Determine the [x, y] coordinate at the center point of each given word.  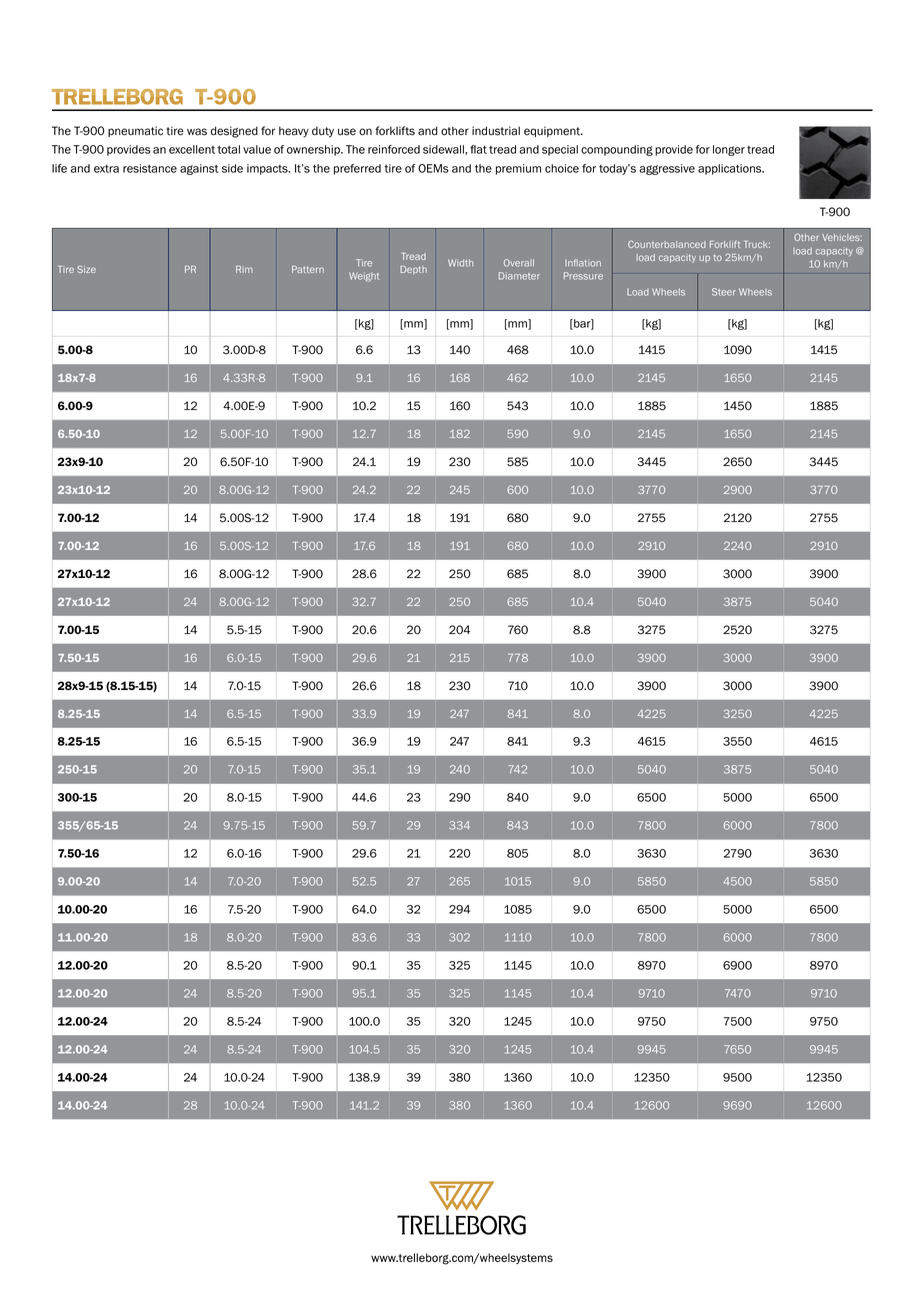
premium [518, 169]
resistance [150, 168]
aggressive [667, 169]
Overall [519, 263]
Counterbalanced [667, 244]
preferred [357, 169]
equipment [553, 131]
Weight [364, 277]
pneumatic [135, 131]
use [347, 132]
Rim [244, 269]
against [199, 169]
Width [460, 263]
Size [86, 269]
